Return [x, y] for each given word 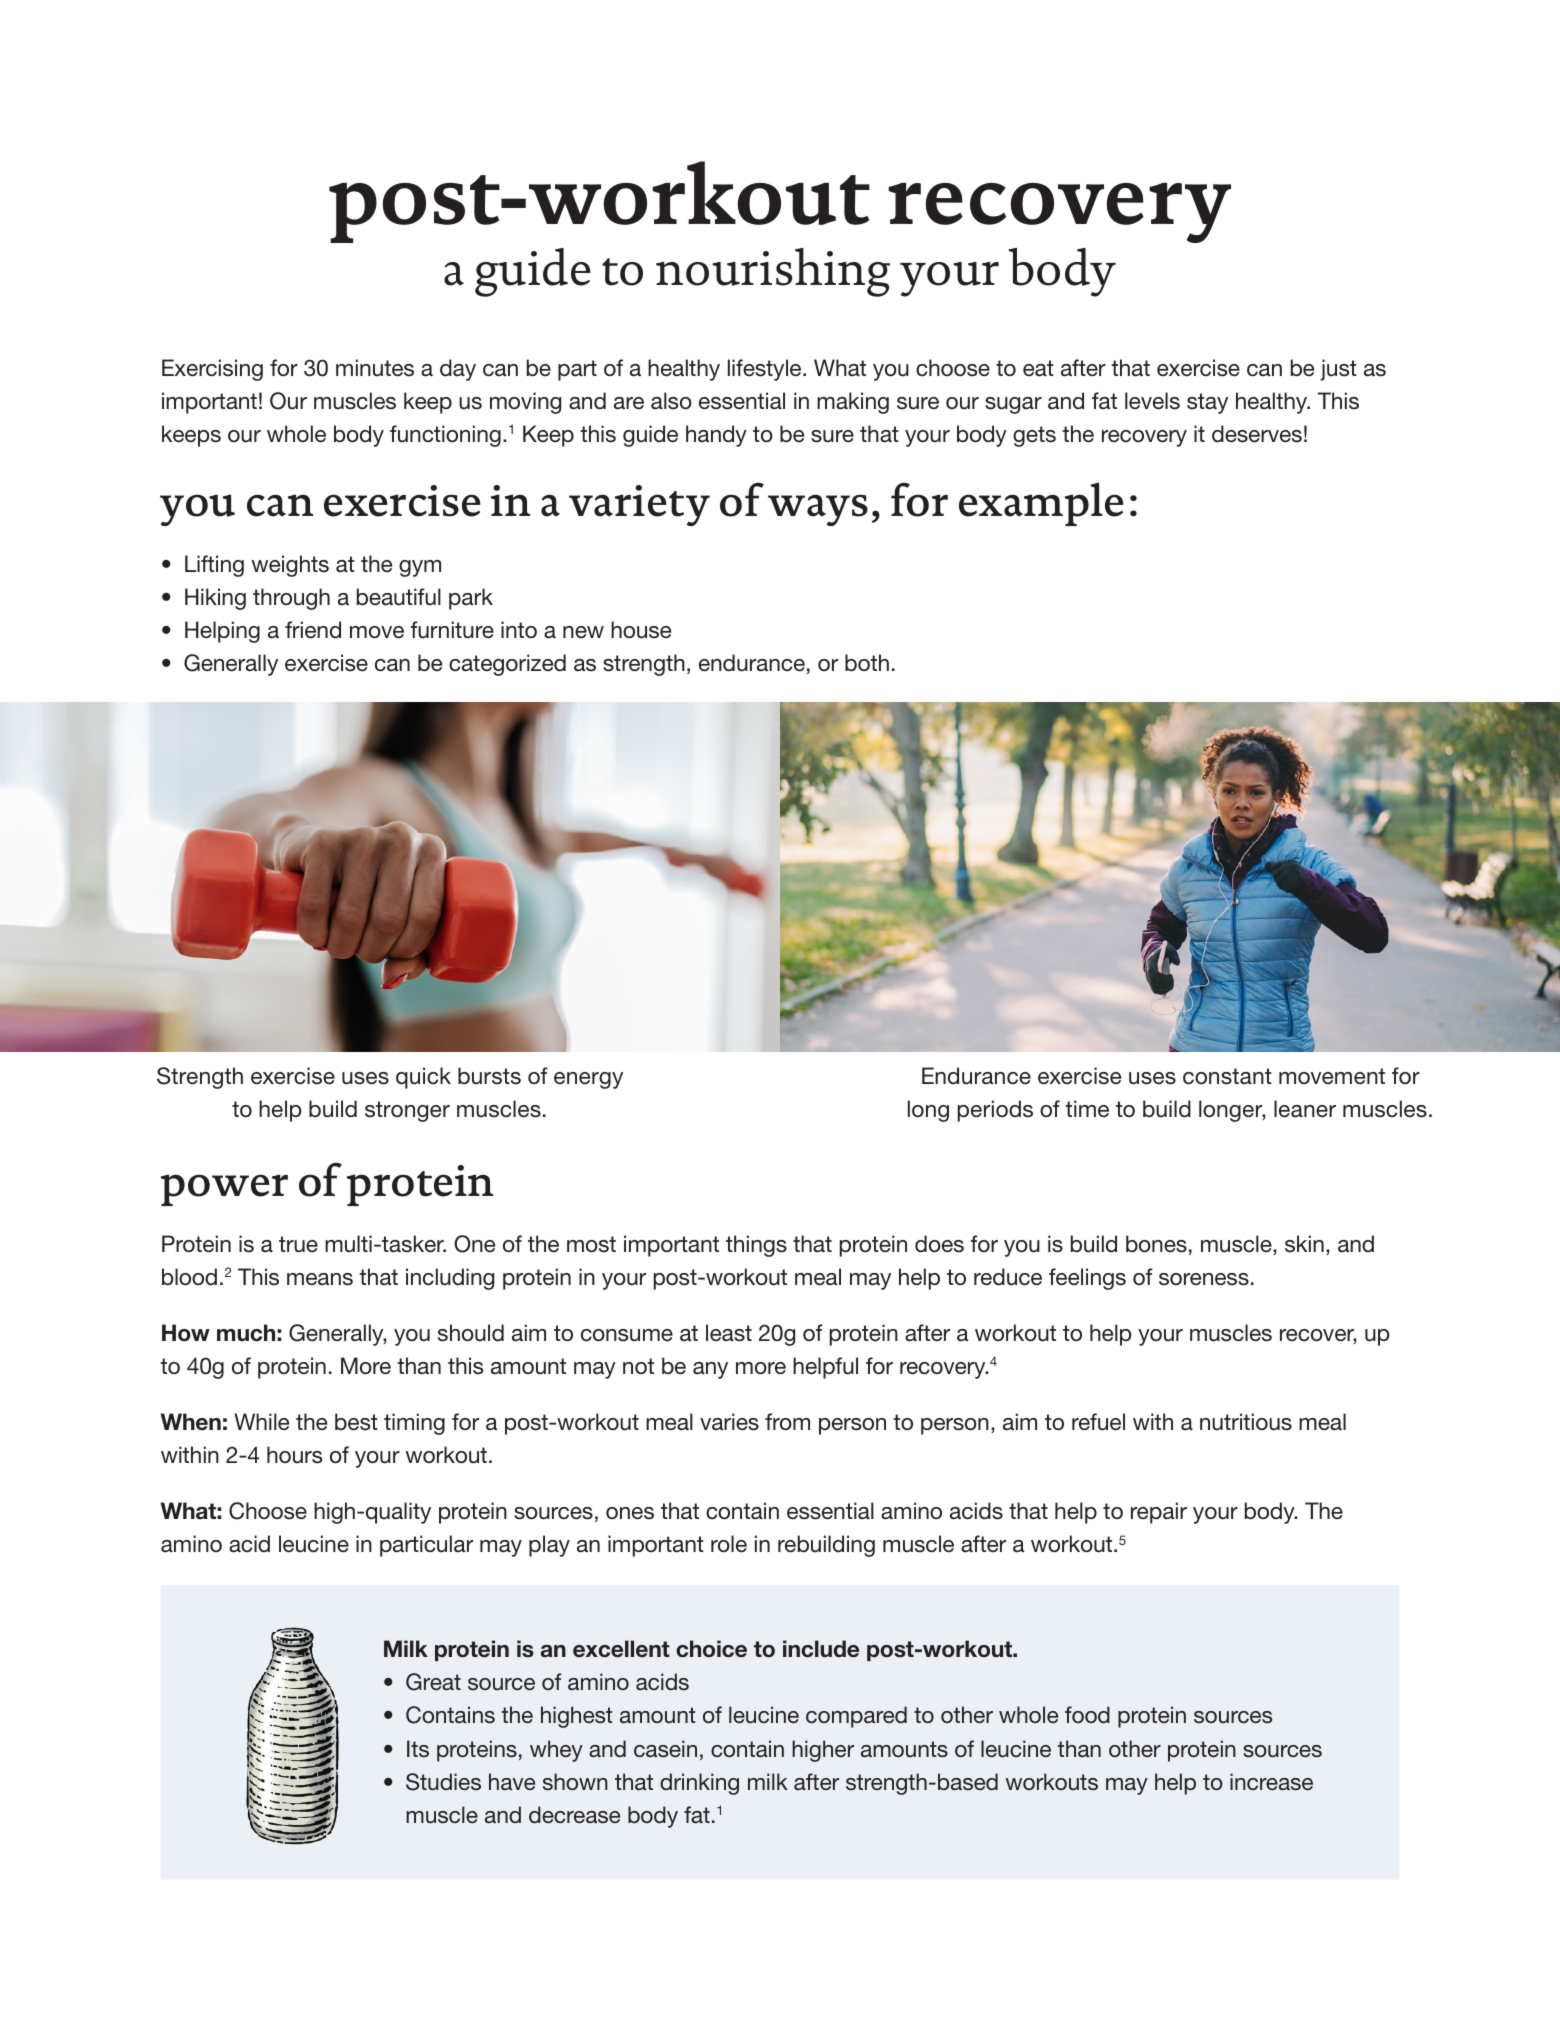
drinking [699, 1784]
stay [1207, 403]
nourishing [773, 272]
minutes [375, 368]
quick [423, 1078]
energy [588, 1080]
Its [418, 1748]
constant [1227, 1076]
